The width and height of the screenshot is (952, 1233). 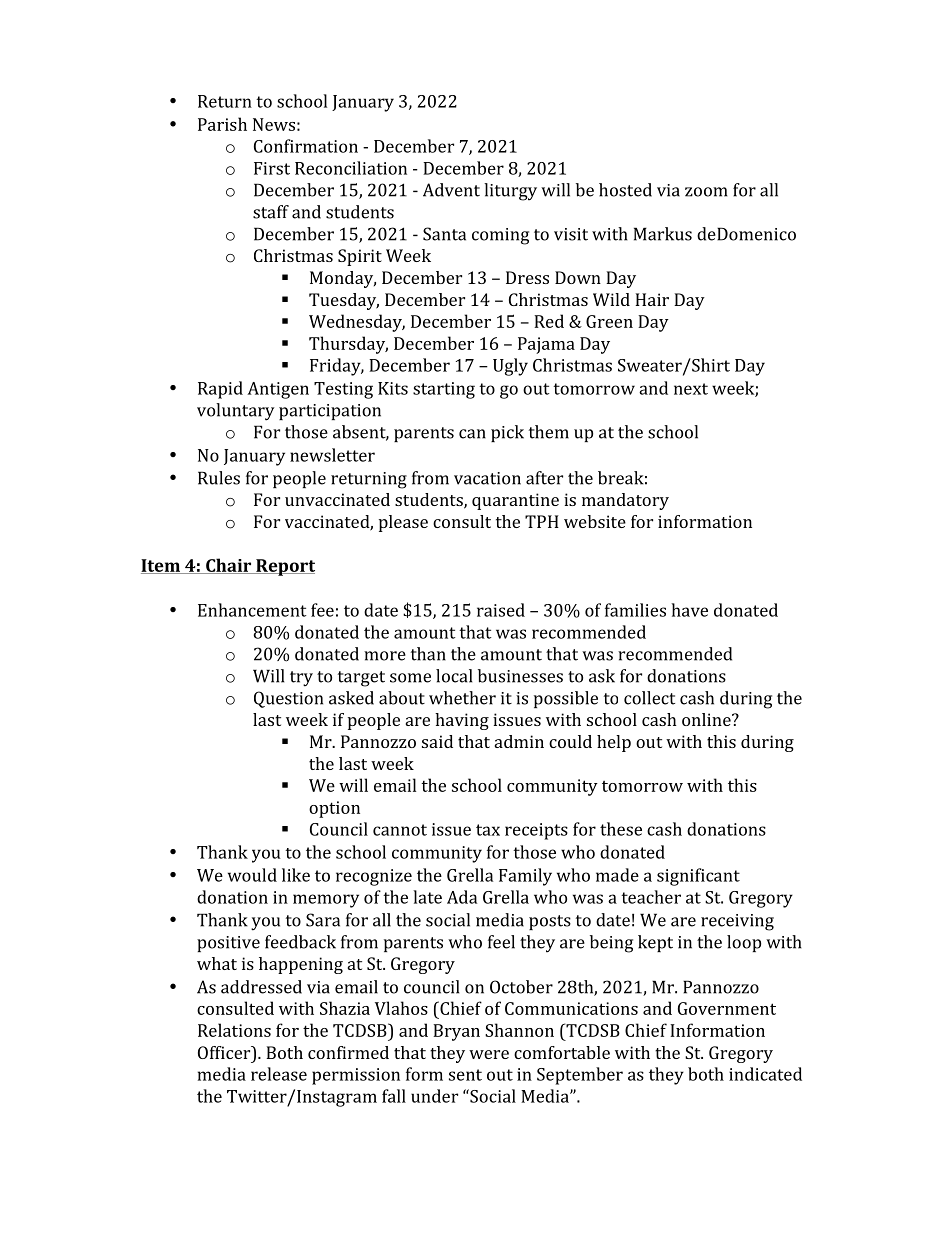 I want to click on Parish, so click(x=222, y=124).
